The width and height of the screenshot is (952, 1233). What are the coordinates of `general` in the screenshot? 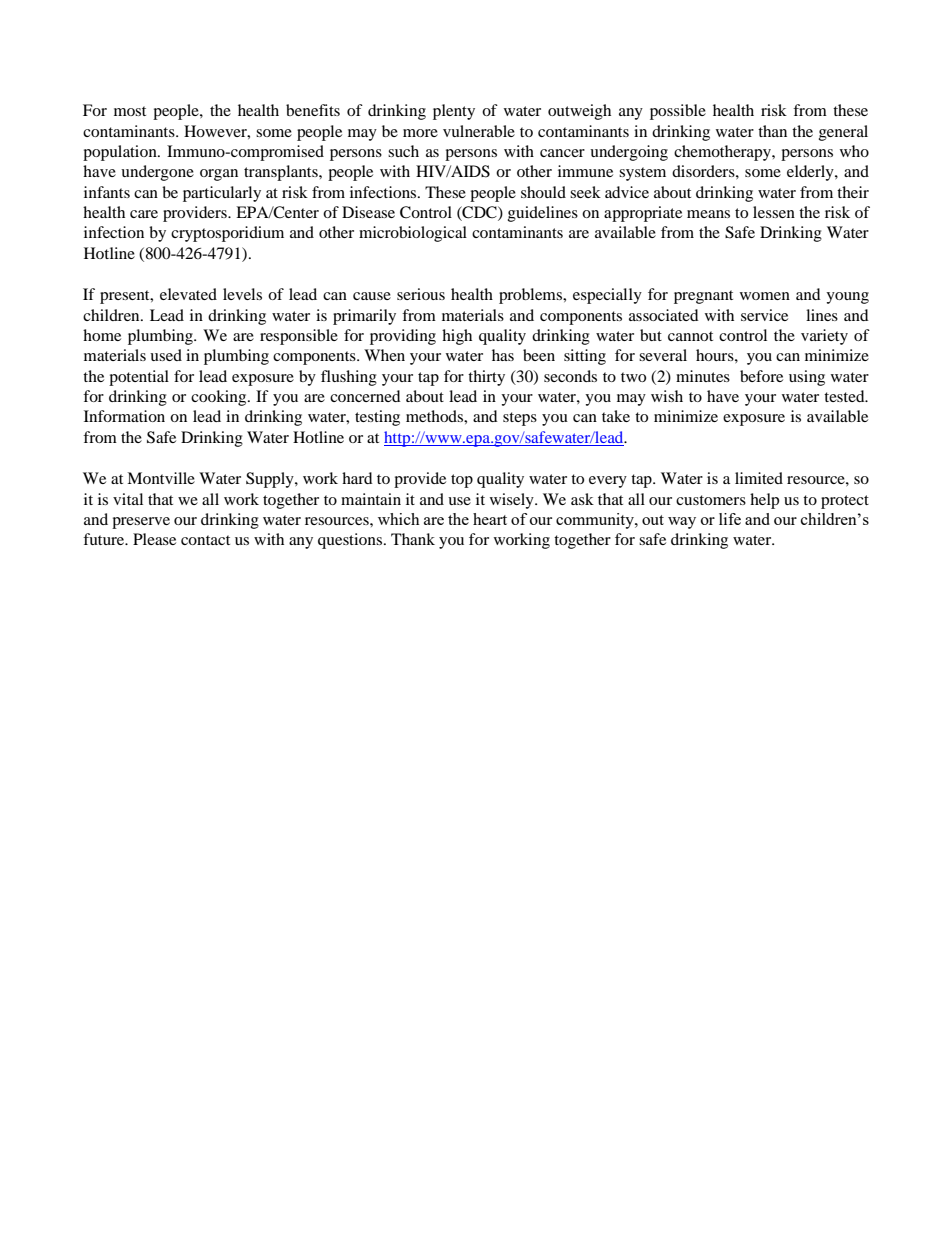 It's located at (843, 133).
